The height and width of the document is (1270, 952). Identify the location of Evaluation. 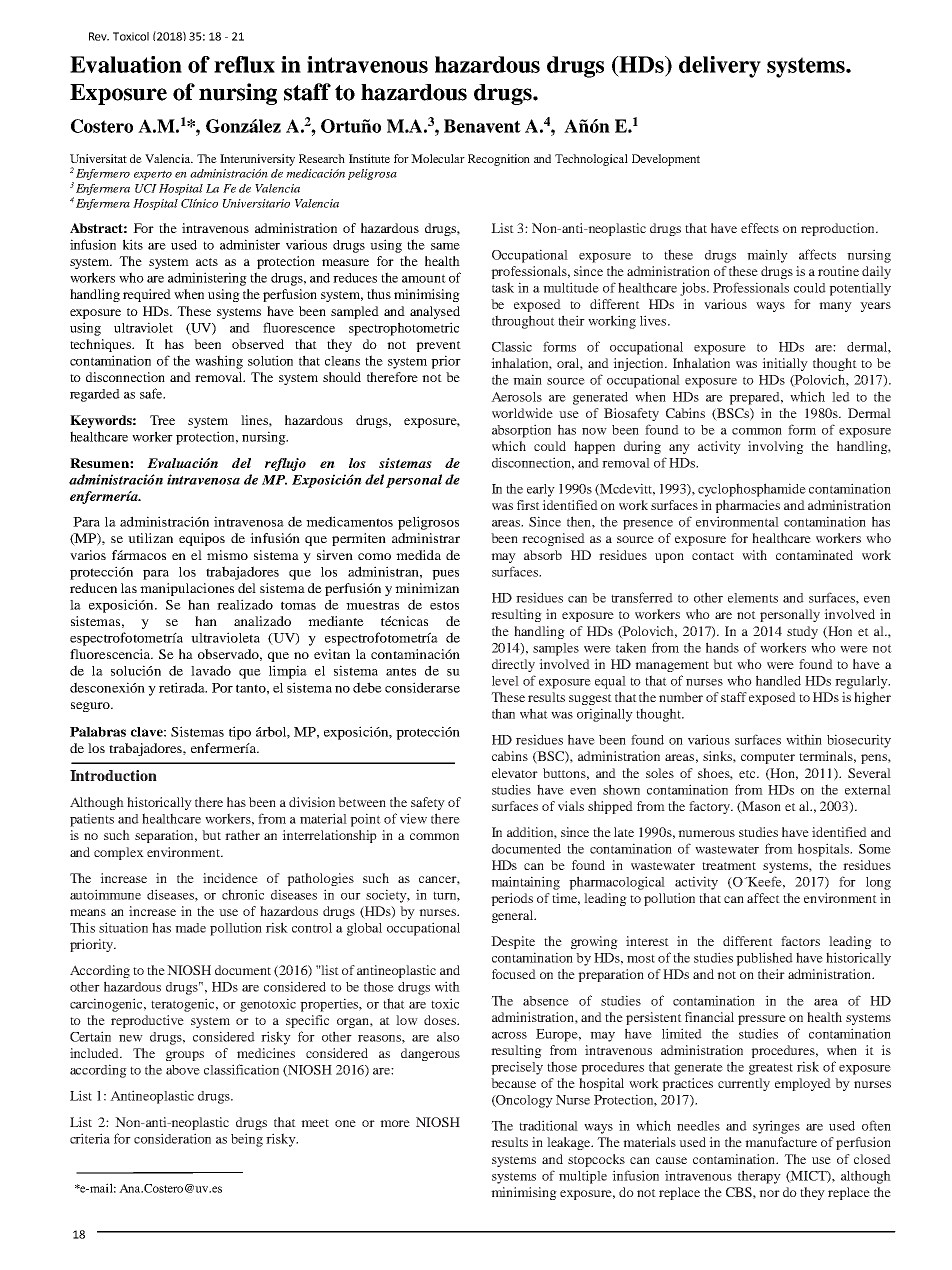
(126, 64).
